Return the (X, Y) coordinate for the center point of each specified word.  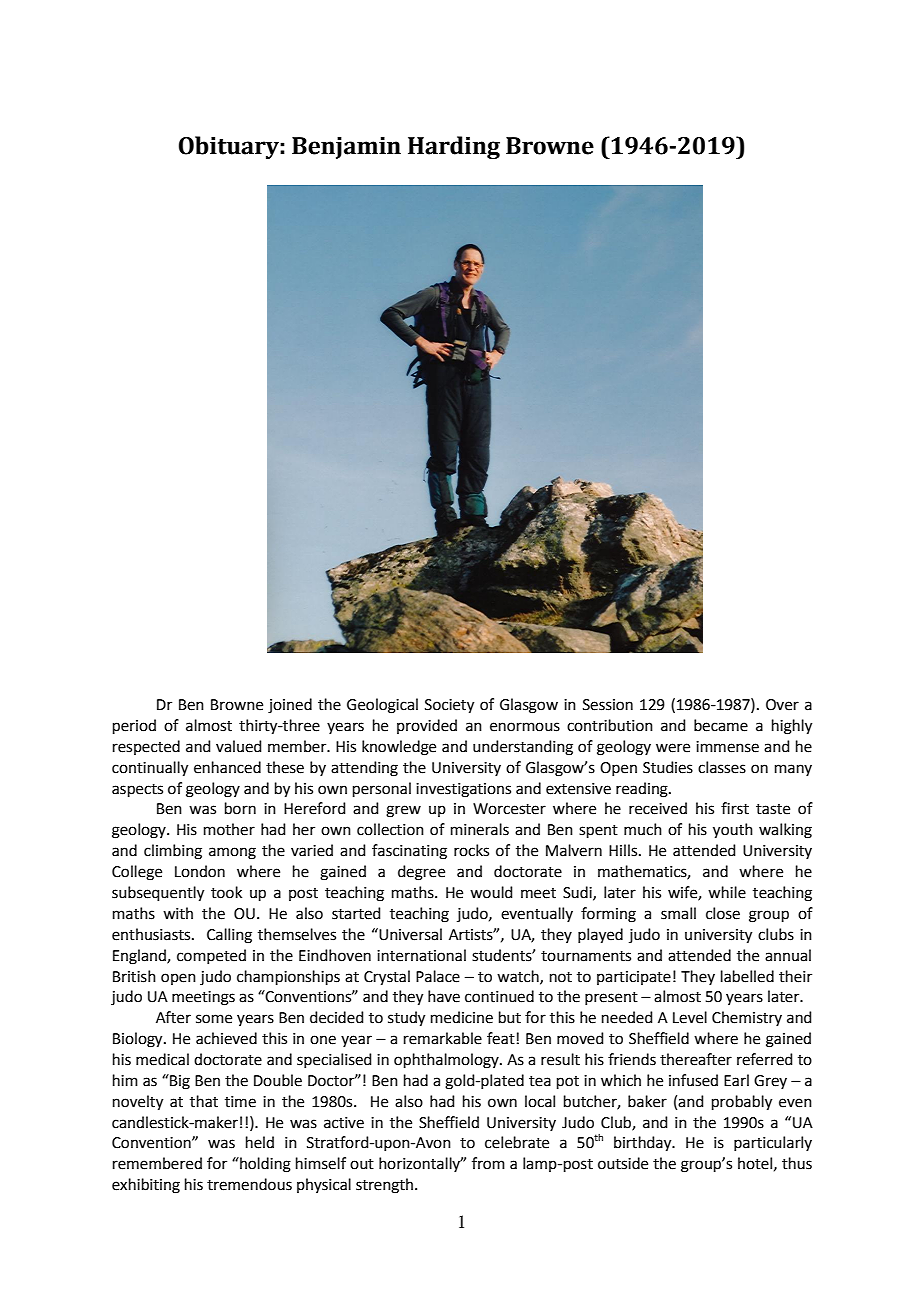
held (260, 1142)
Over (782, 705)
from (488, 1163)
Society (449, 706)
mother (229, 829)
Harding (454, 147)
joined (290, 706)
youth (733, 831)
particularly (773, 1143)
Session (608, 705)
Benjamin (346, 148)
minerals (480, 829)
